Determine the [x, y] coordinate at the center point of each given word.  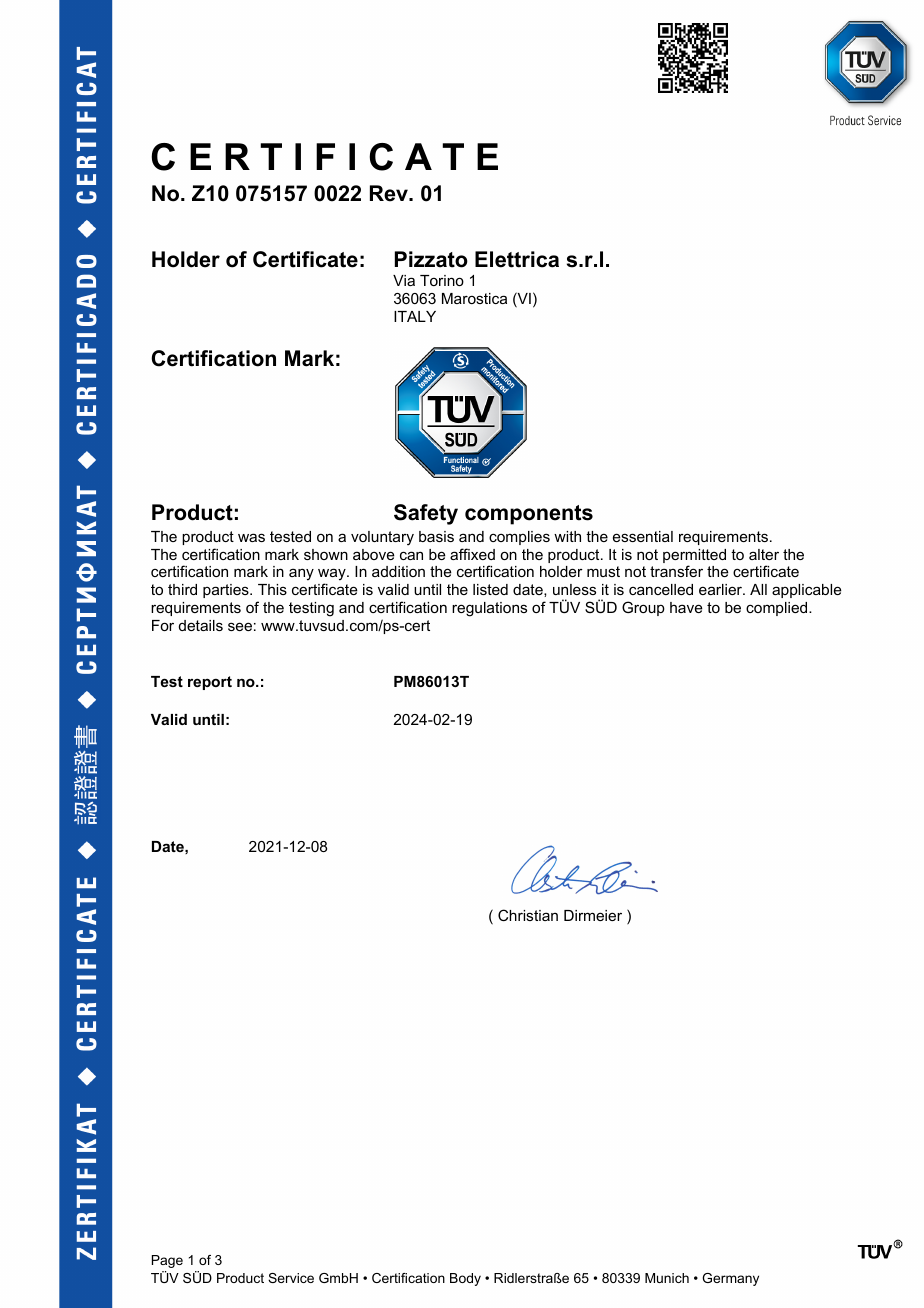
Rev [390, 193]
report [210, 683]
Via [404, 280]
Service [291, 1278]
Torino [442, 280]
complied [778, 609]
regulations [489, 609]
